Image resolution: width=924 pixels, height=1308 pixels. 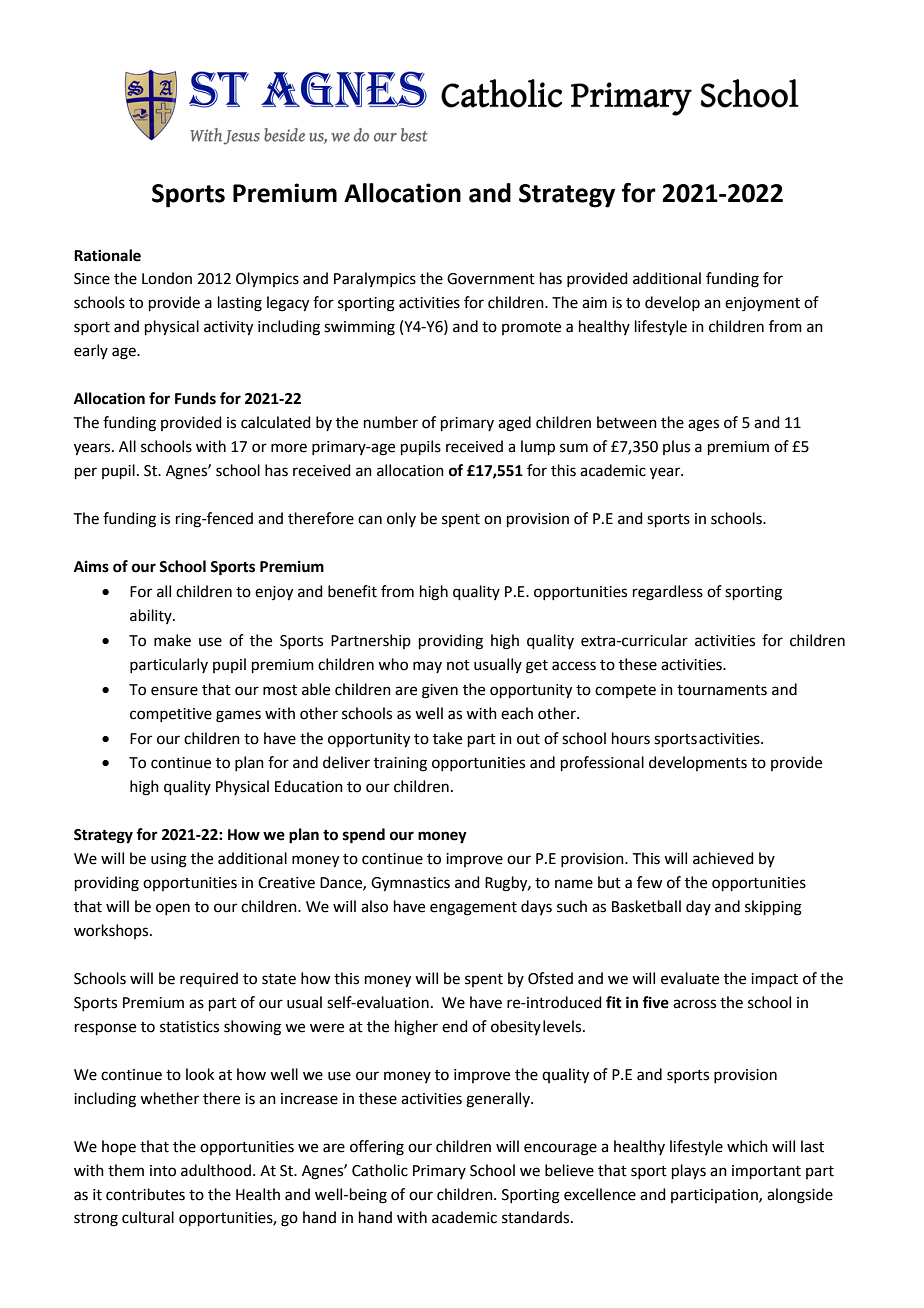 I want to click on London, so click(x=167, y=278).
